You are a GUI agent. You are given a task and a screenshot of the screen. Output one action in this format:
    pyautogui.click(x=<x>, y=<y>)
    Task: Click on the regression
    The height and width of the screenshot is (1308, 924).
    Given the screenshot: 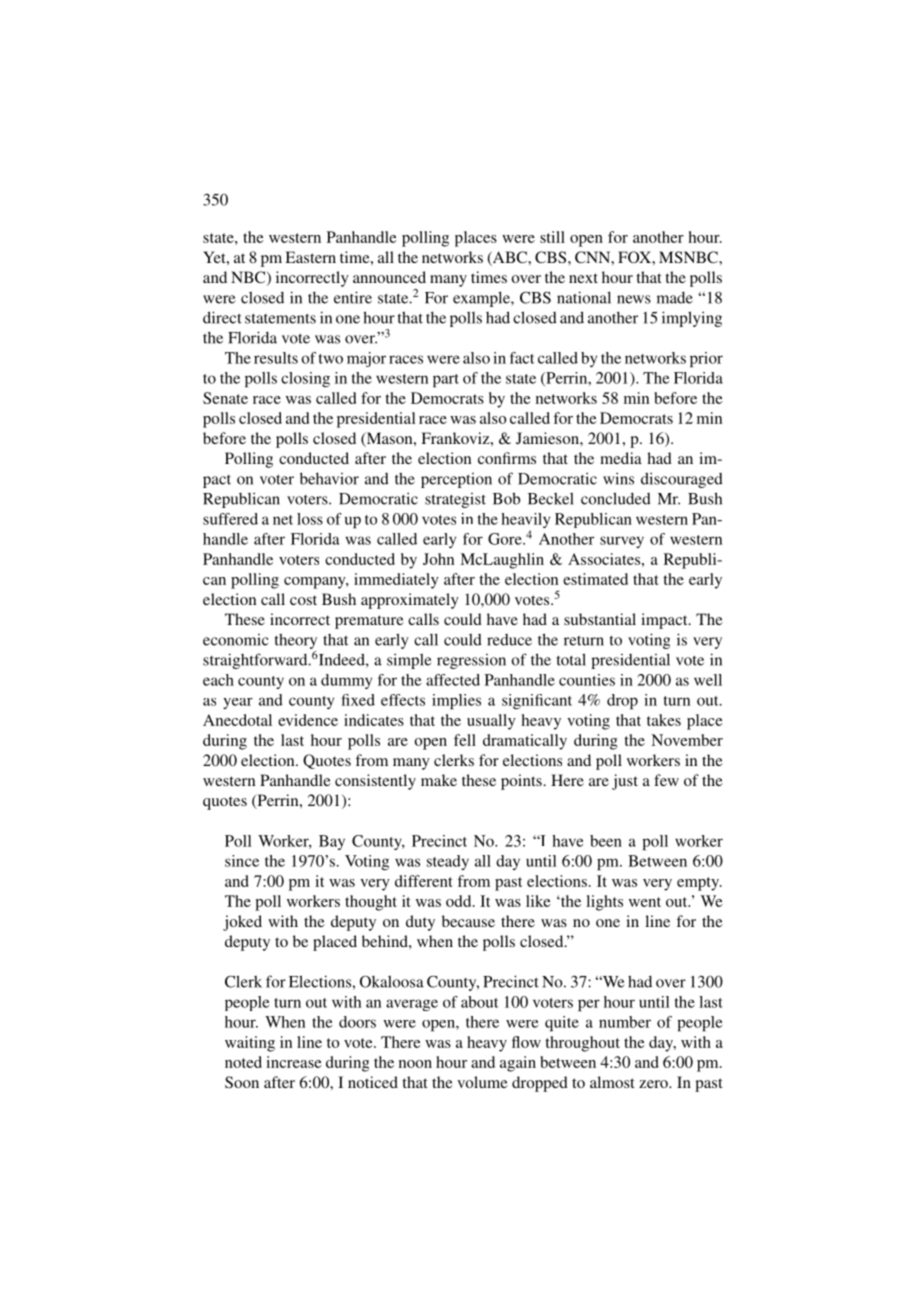 What is the action you would take?
    pyautogui.click(x=471, y=661)
